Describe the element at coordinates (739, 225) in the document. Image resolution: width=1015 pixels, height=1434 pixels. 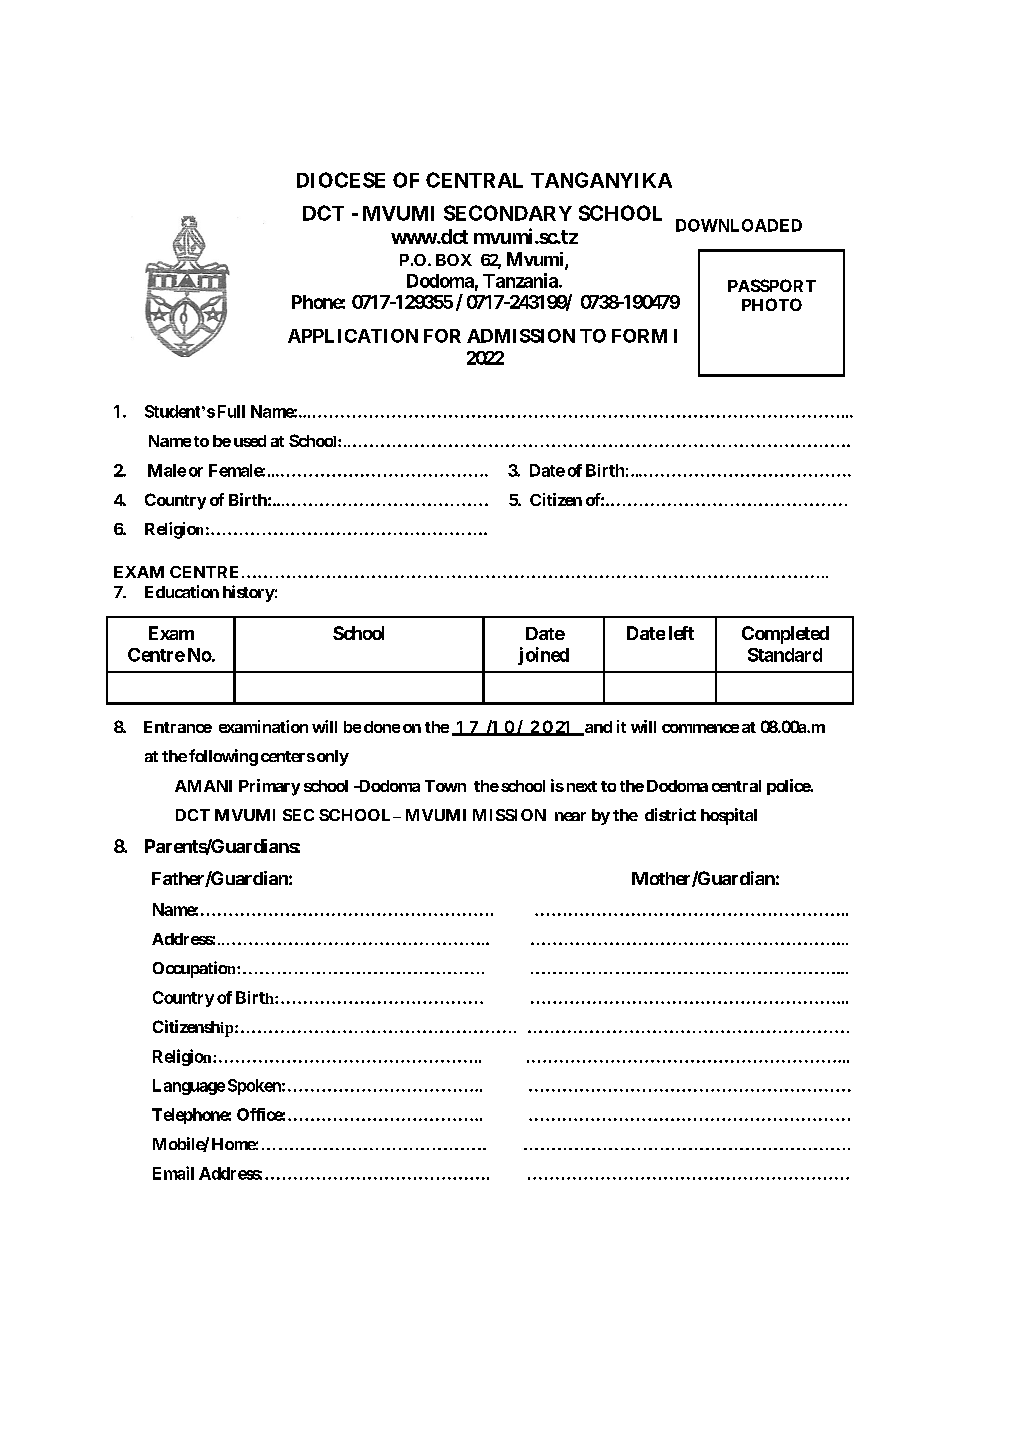
I see `DOWNLOADED` at that location.
